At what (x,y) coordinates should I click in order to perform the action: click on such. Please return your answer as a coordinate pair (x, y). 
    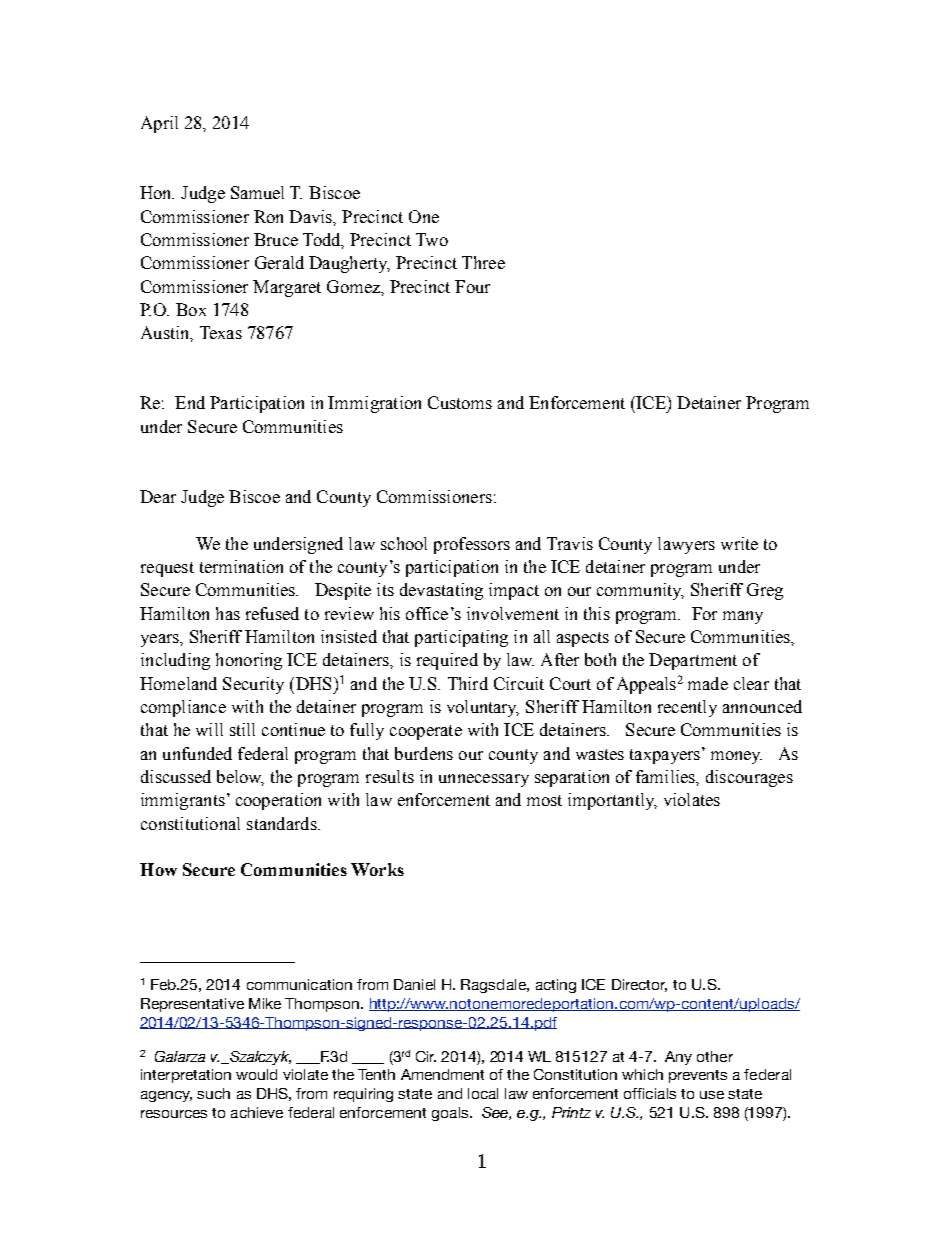
    Looking at the image, I should click on (213, 1093).
